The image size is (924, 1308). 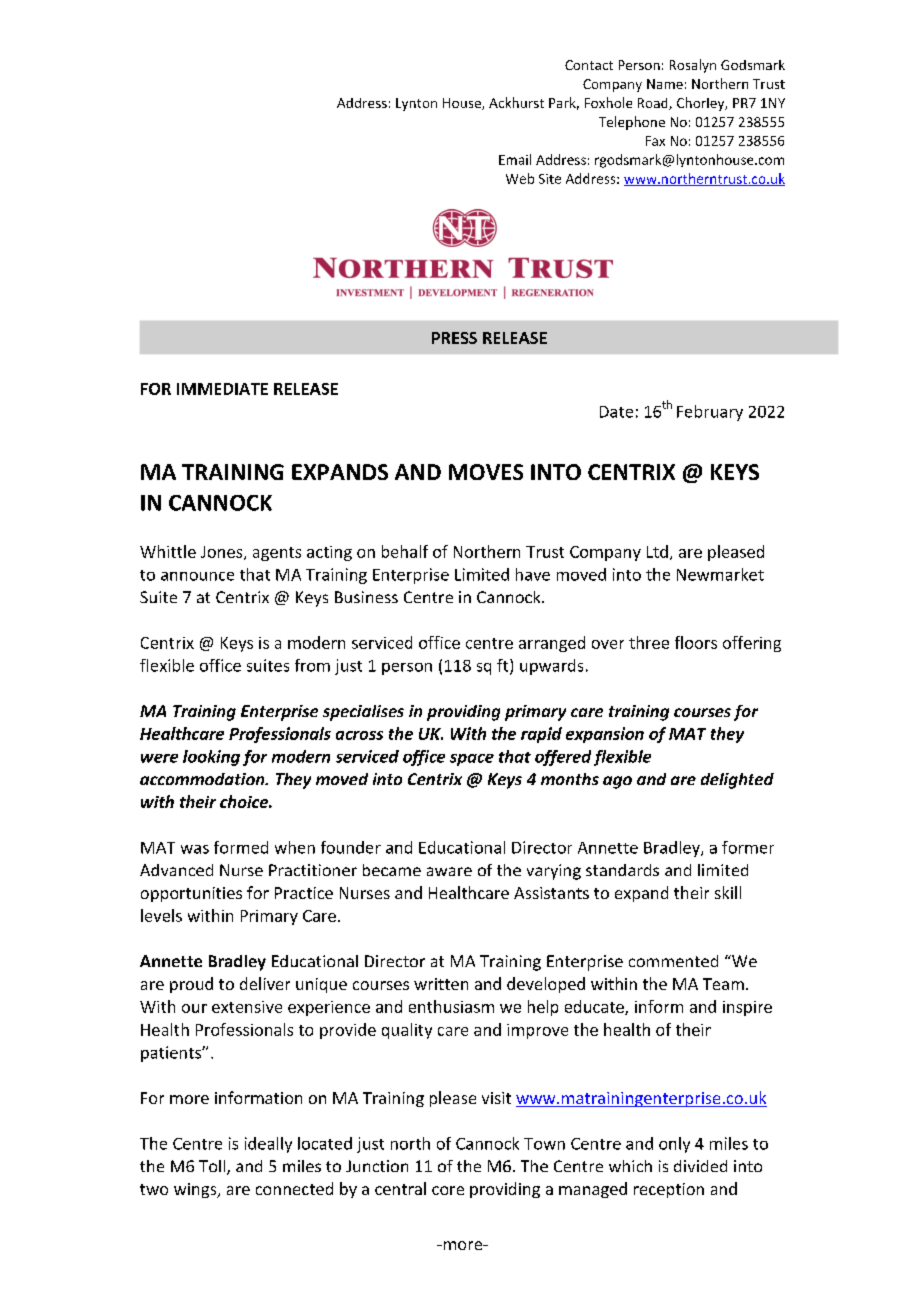 What do you see at coordinates (515, 159) in the screenshot?
I see `Email` at bounding box center [515, 159].
